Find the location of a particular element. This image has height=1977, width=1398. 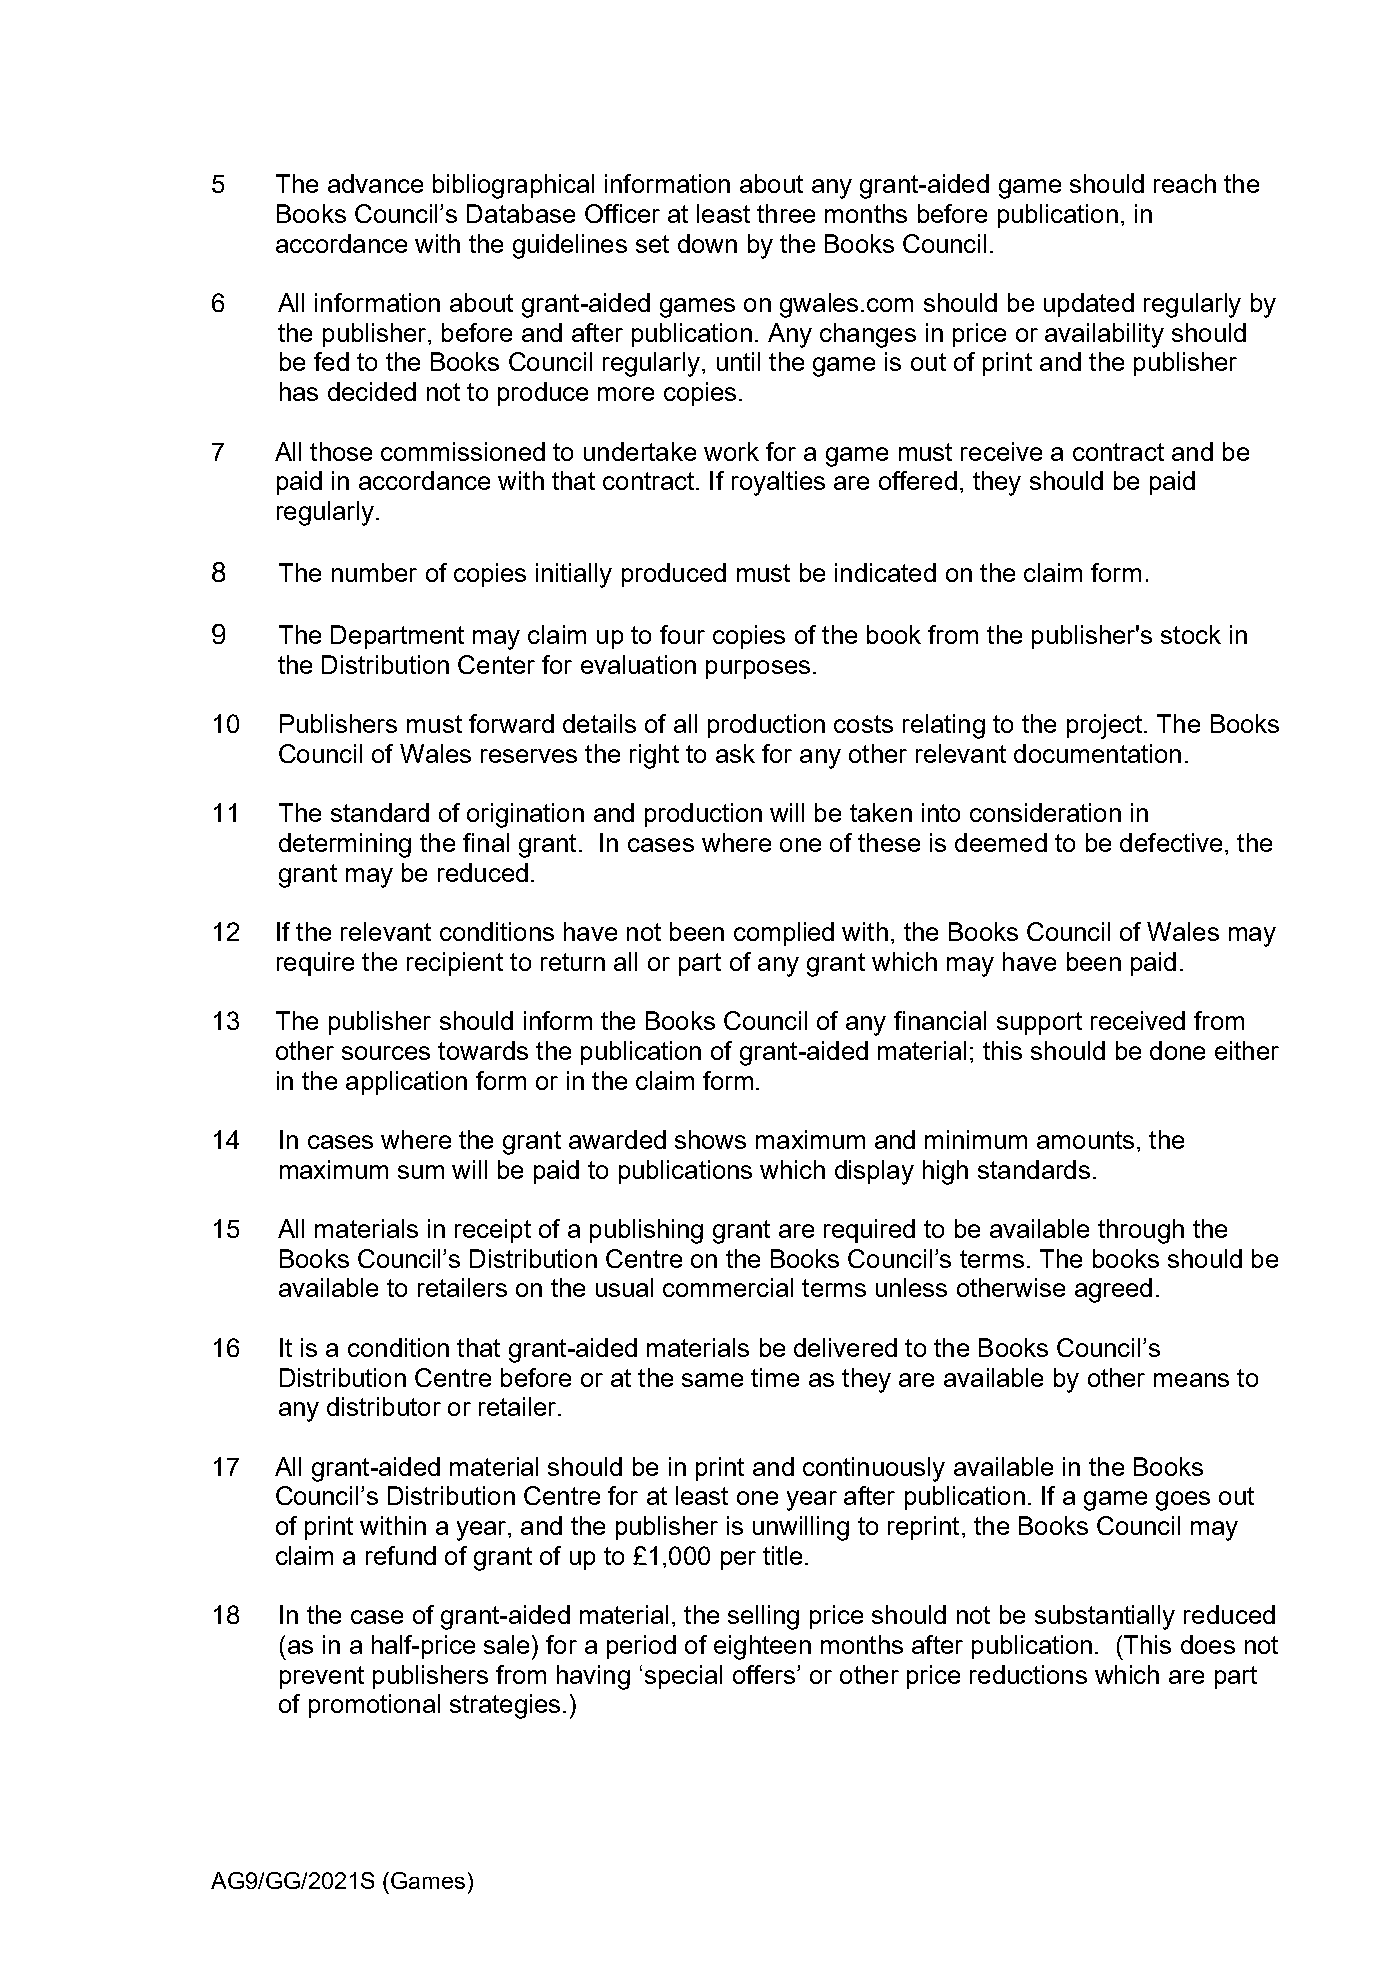

reach is located at coordinates (1185, 183).
